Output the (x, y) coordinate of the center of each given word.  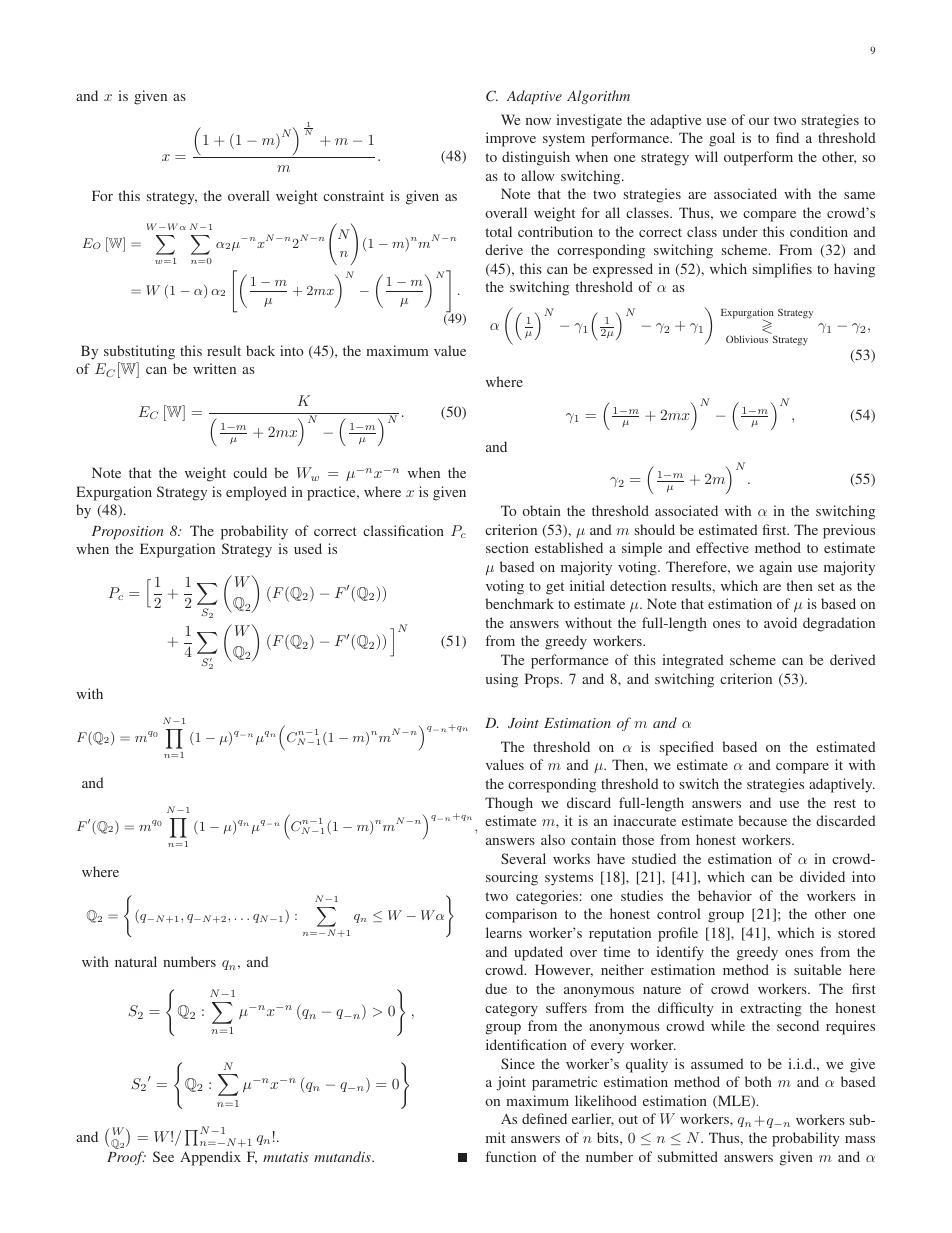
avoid (780, 622)
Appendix (210, 1158)
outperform (758, 158)
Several (523, 858)
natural (136, 961)
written (214, 368)
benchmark (519, 603)
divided (822, 876)
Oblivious (747, 339)
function (511, 1156)
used (308, 548)
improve (511, 139)
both (758, 1081)
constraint (353, 195)
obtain (541, 510)
